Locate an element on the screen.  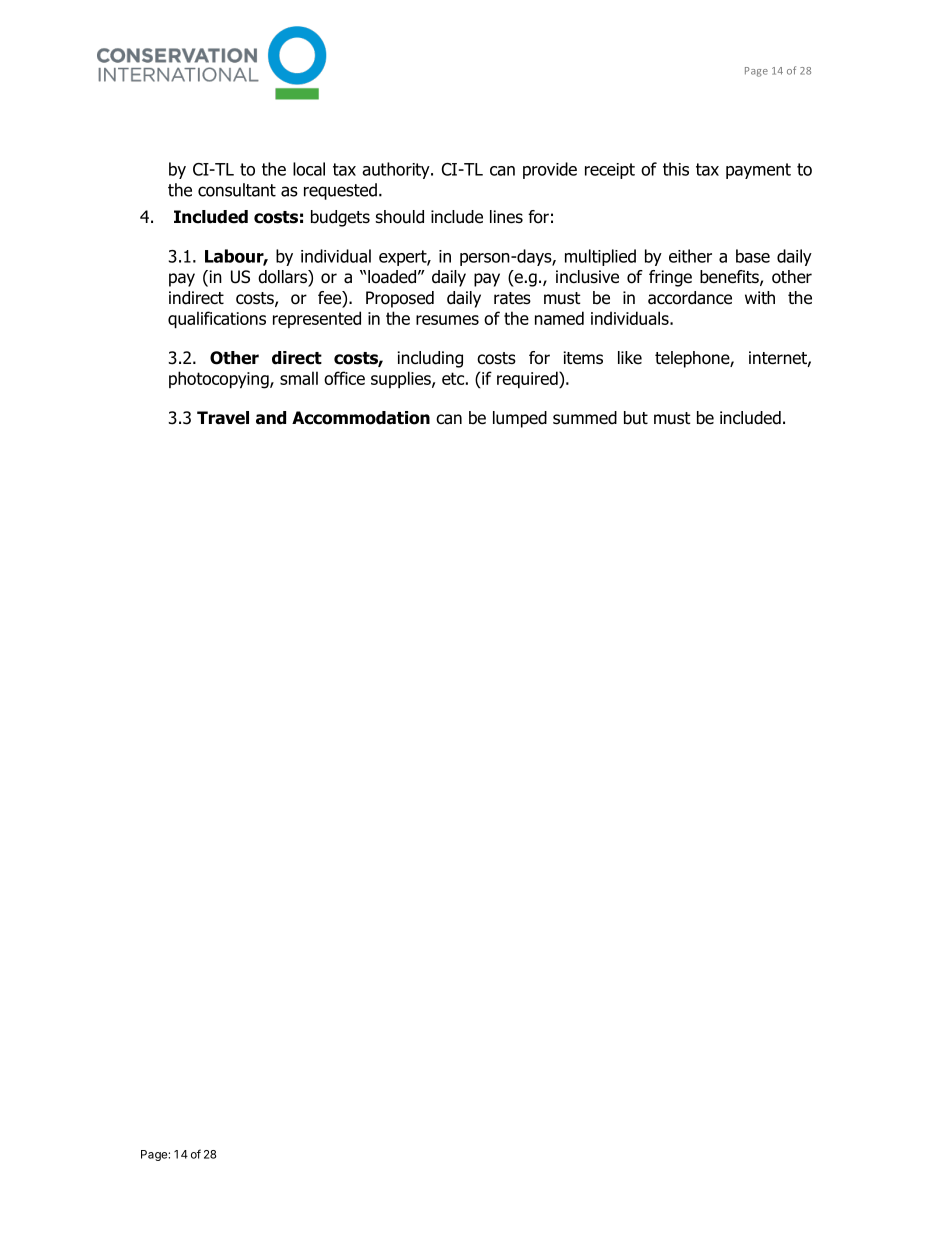
this is located at coordinates (676, 169).
